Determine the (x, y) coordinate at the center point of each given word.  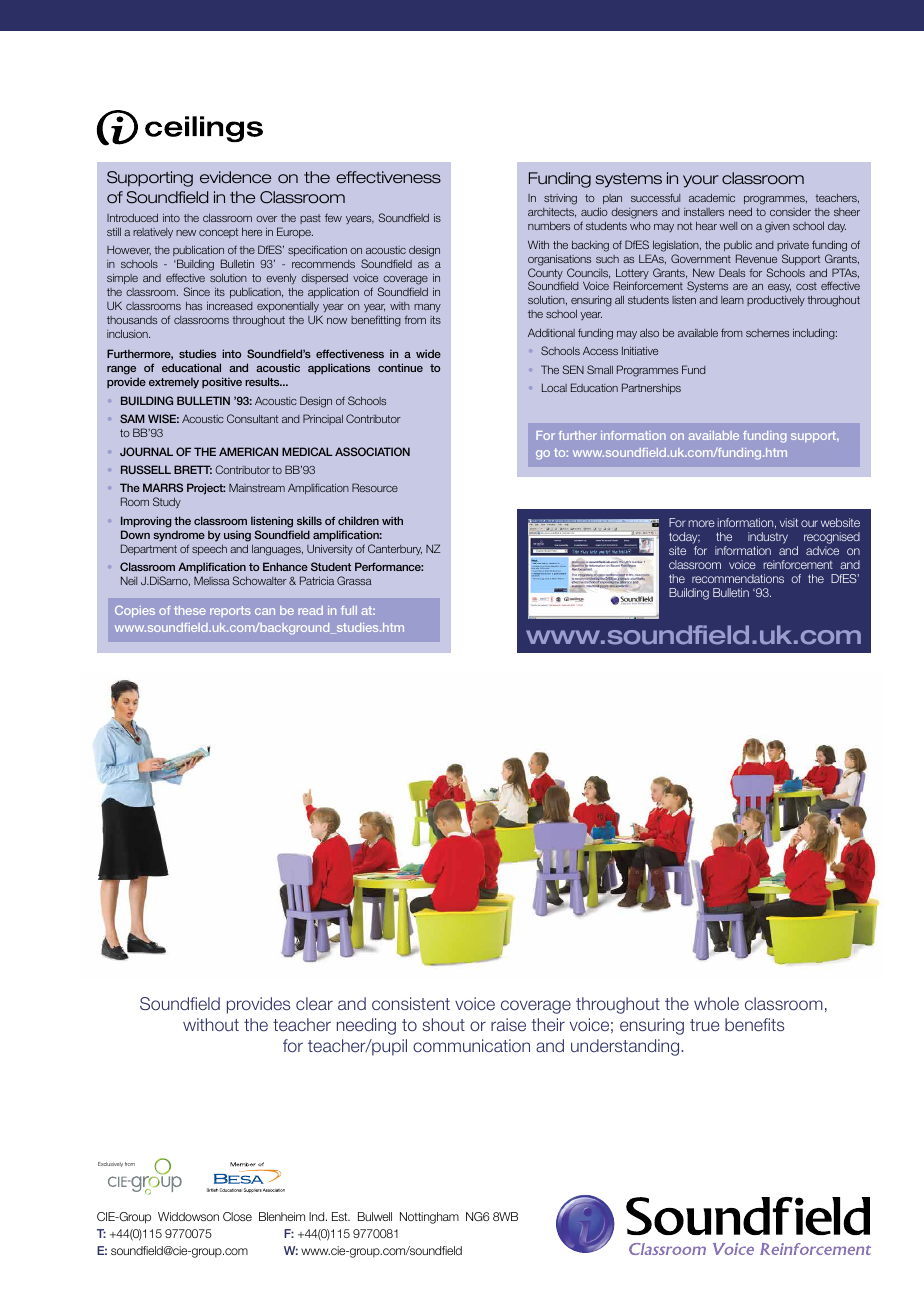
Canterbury (395, 549)
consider (790, 212)
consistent (411, 1003)
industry (768, 539)
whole (716, 1003)
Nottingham (429, 1218)
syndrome (179, 536)
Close (237, 1216)
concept (218, 233)
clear (314, 1003)
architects (552, 213)
